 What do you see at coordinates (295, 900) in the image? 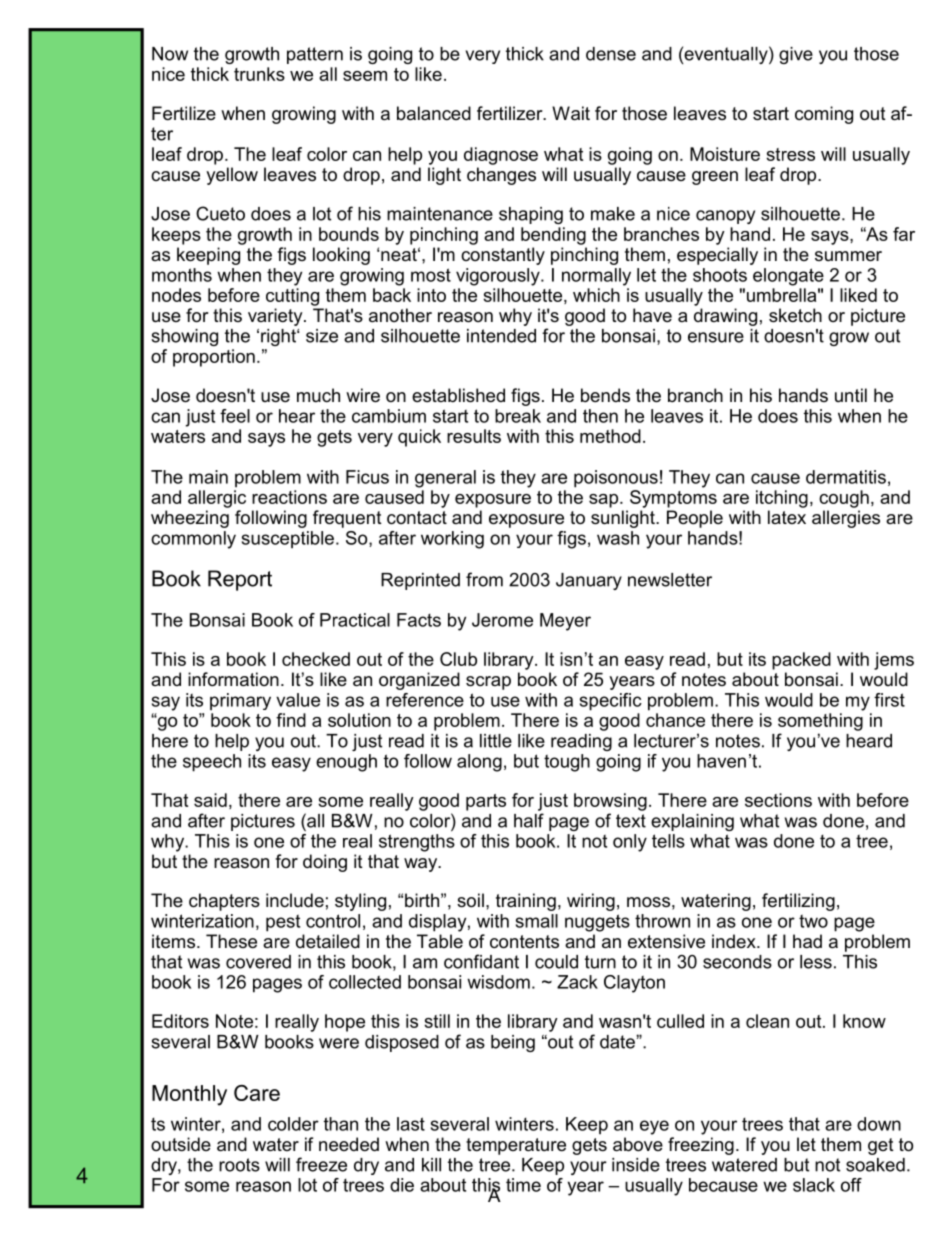
I see `include` at bounding box center [295, 900].
